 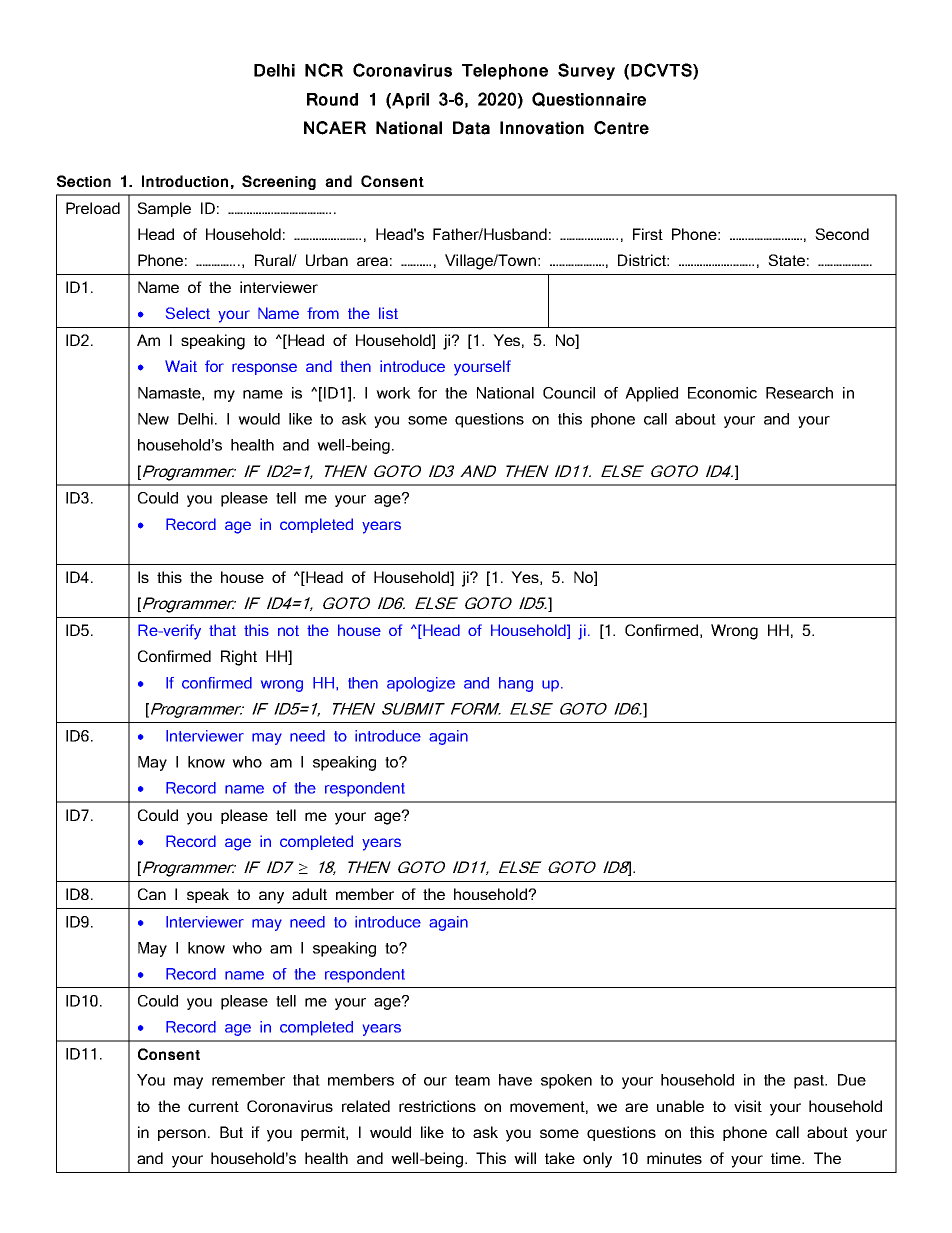 I want to click on Data, so click(x=471, y=128).
